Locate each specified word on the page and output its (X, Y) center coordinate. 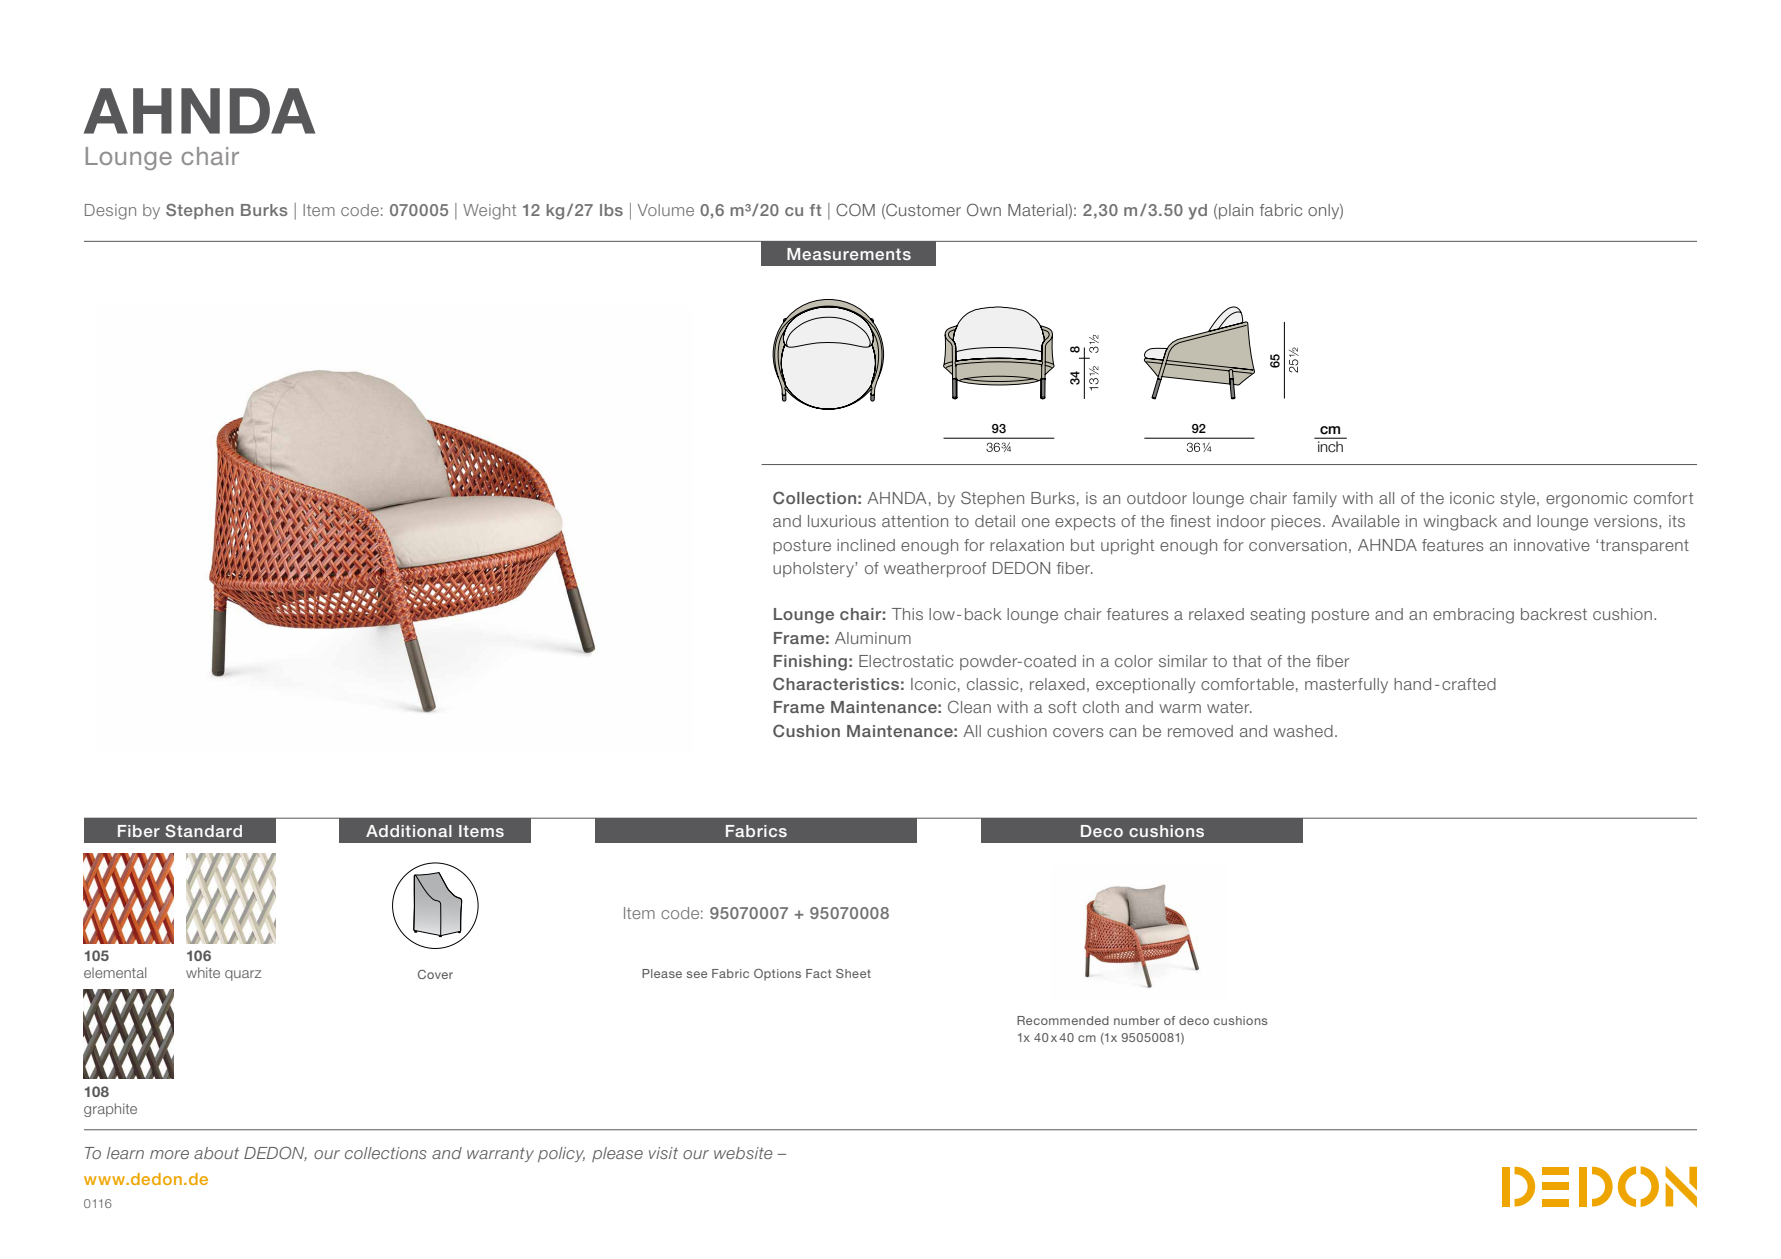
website (743, 1153)
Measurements (849, 254)
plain (1236, 211)
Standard (203, 830)
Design (110, 212)
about (216, 1153)
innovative (1552, 545)
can (1122, 732)
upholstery (814, 569)
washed (1303, 731)
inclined (866, 545)
